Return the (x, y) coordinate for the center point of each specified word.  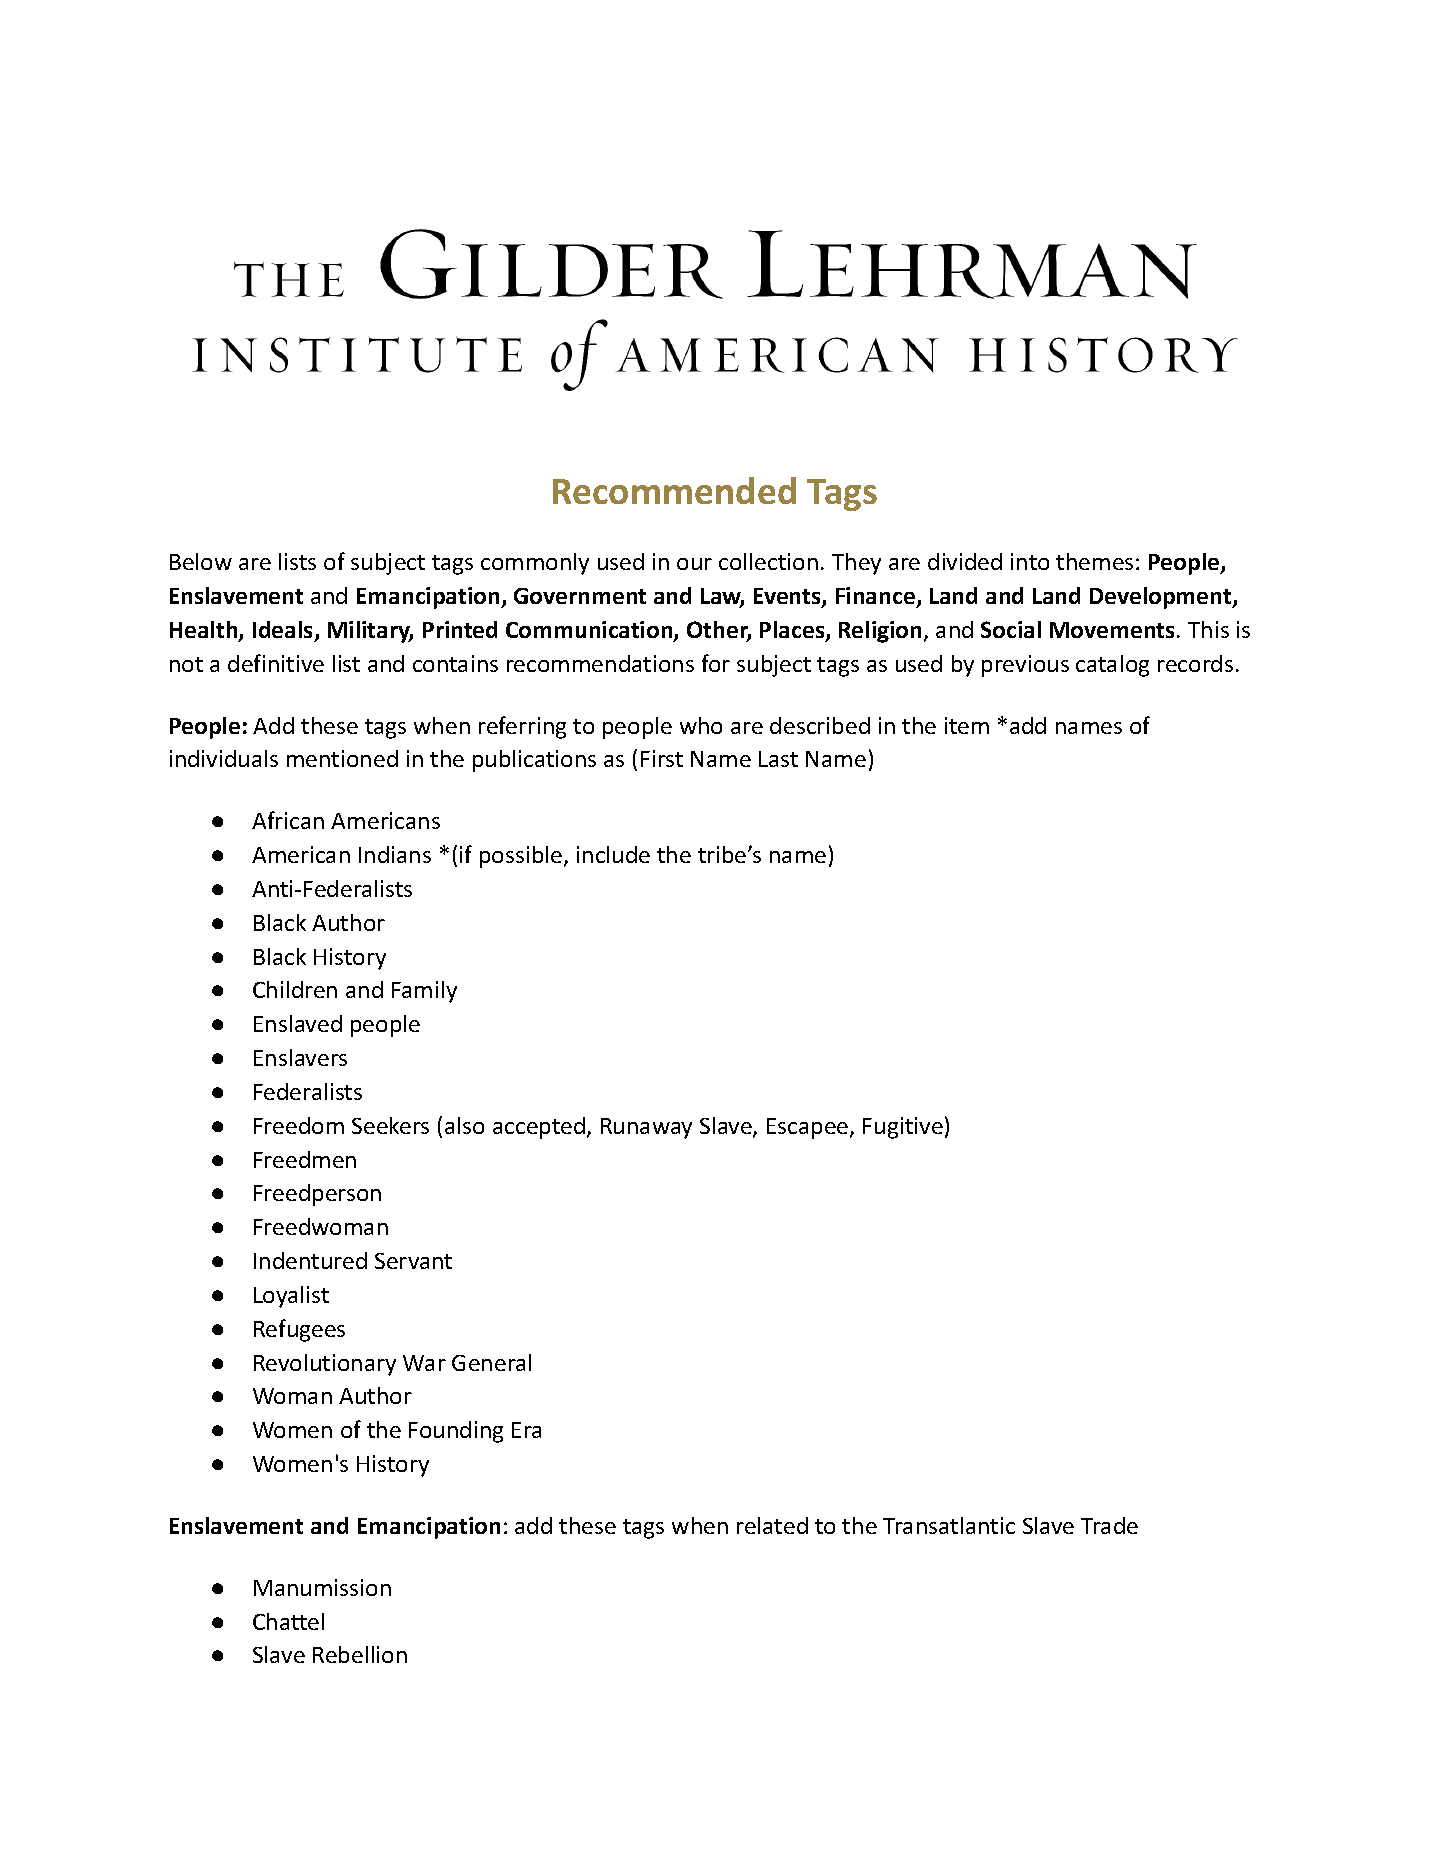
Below (201, 561)
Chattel (288, 1621)
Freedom (299, 1125)
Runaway (646, 1128)
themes (1094, 561)
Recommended (674, 490)
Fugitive (903, 1128)
